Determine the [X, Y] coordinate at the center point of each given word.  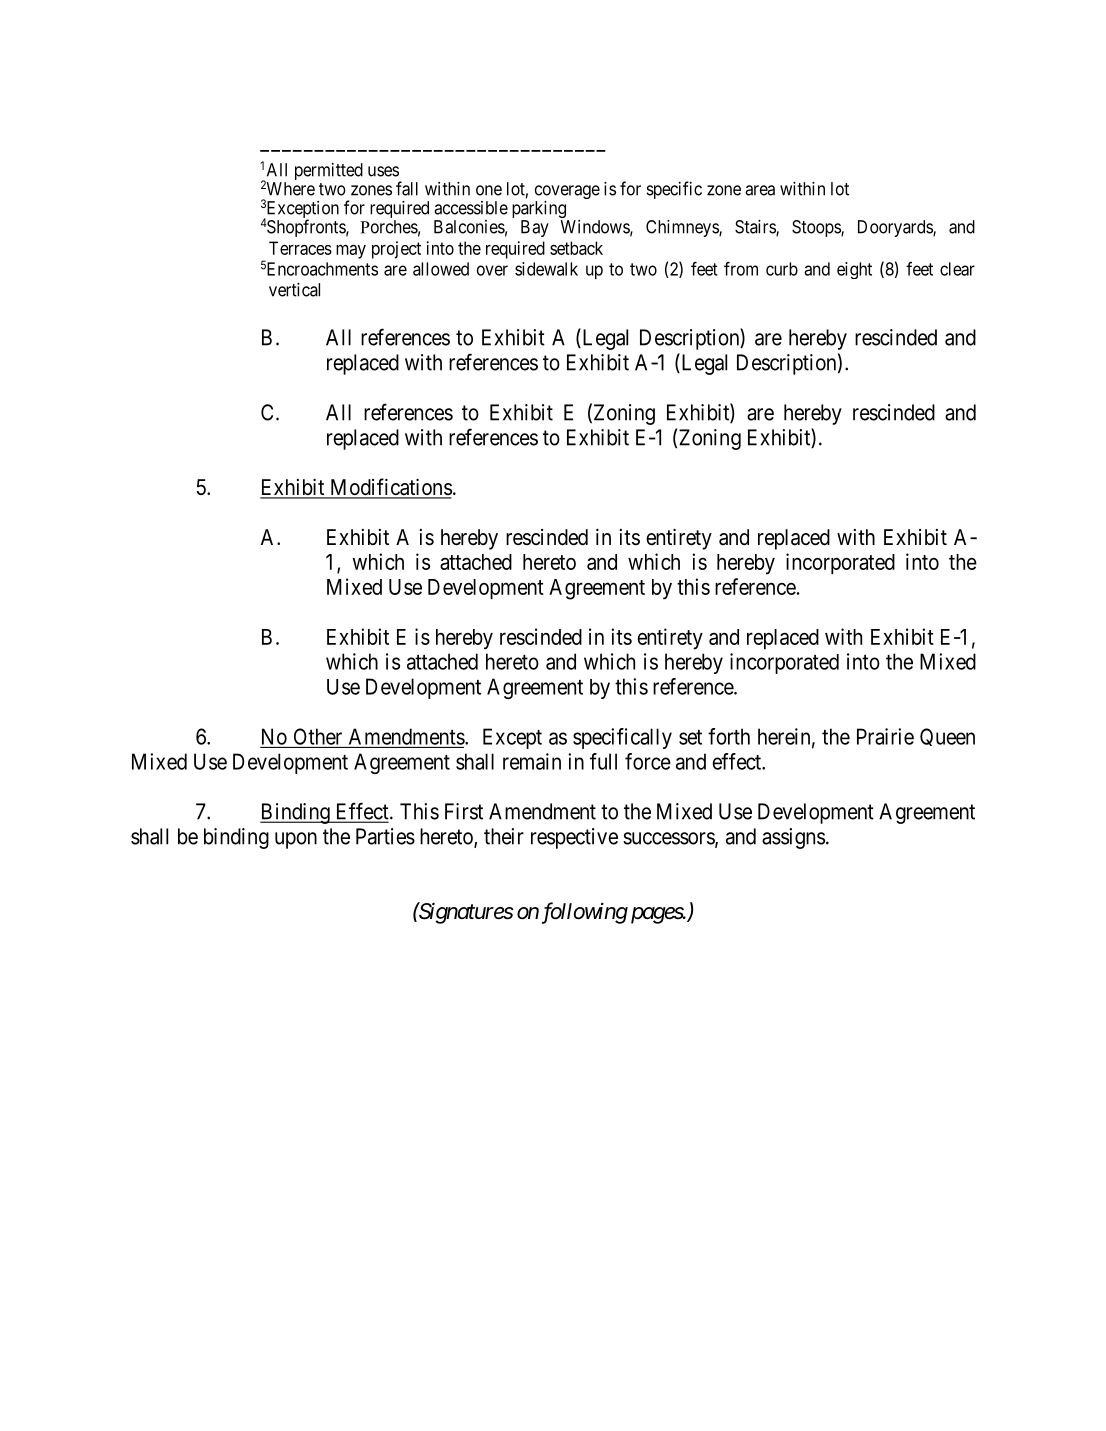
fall [407, 188]
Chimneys [683, 228]
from [741, 269]
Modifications [390, 488]
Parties [385, 836]
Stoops [817, 228]
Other [318, 736]
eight [854, 270]
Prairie [885, 736]
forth [729, 736]
